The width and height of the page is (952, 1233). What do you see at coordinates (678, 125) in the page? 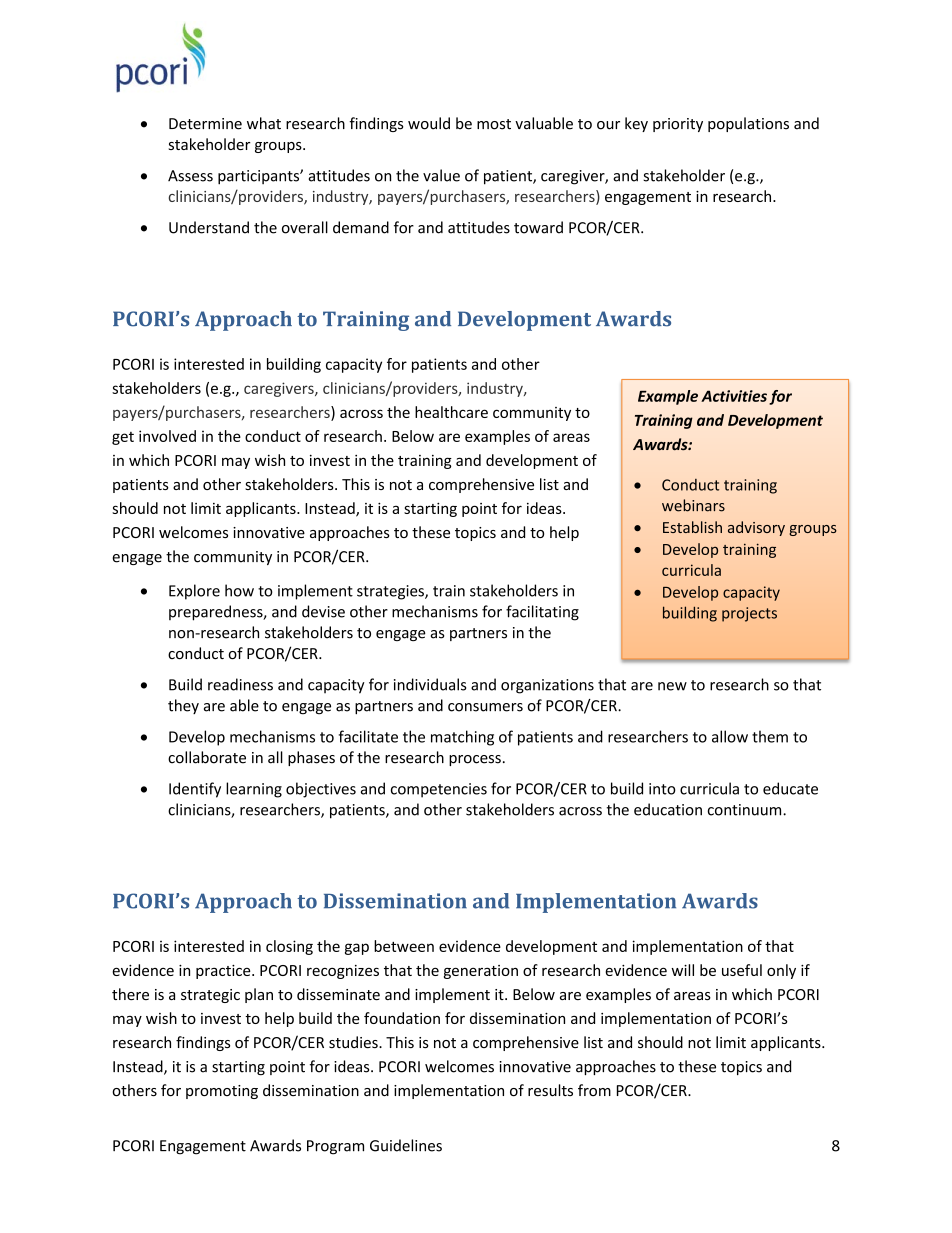
I see `priority` at bounding box center [678, 125].
